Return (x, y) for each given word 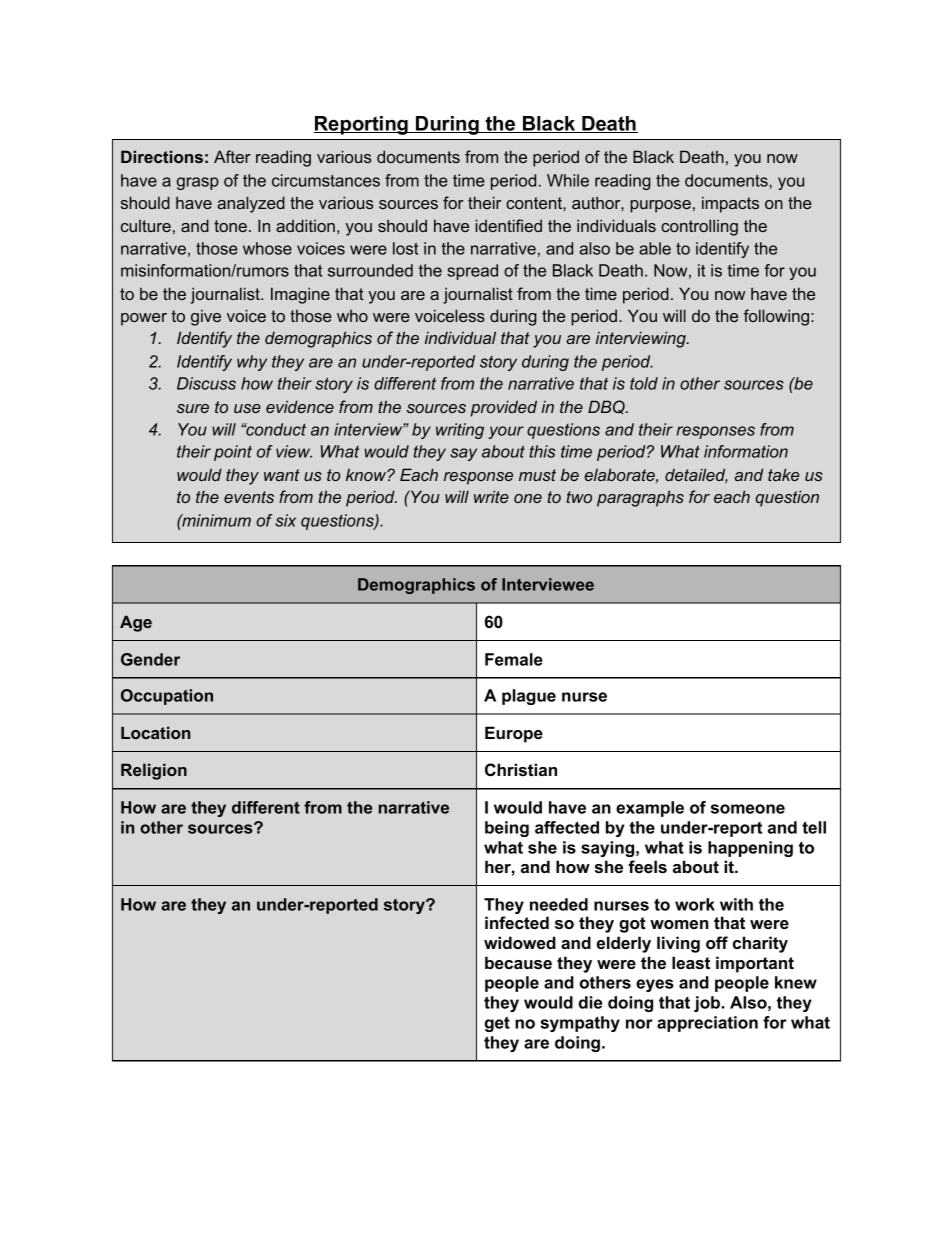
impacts (730, 204)
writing (460, 431)
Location (155, 732)
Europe (514, 734)
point (233, 453)
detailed (696, 476)
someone (748, 809)
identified (508, 225)
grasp (198, 183)
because (518, 962)
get (497, 1024)
